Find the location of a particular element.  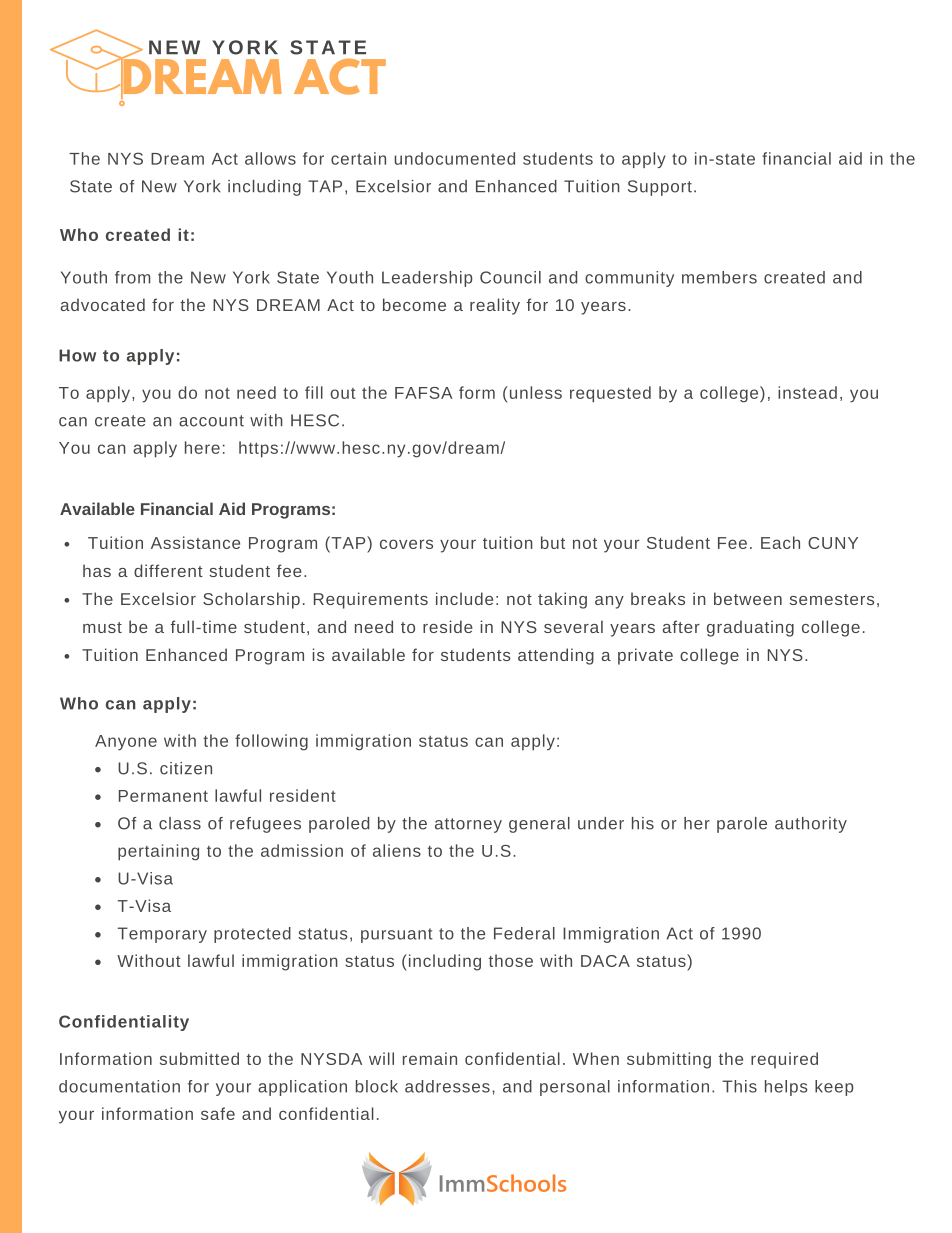

instead is located at coordinates (807, 392).
